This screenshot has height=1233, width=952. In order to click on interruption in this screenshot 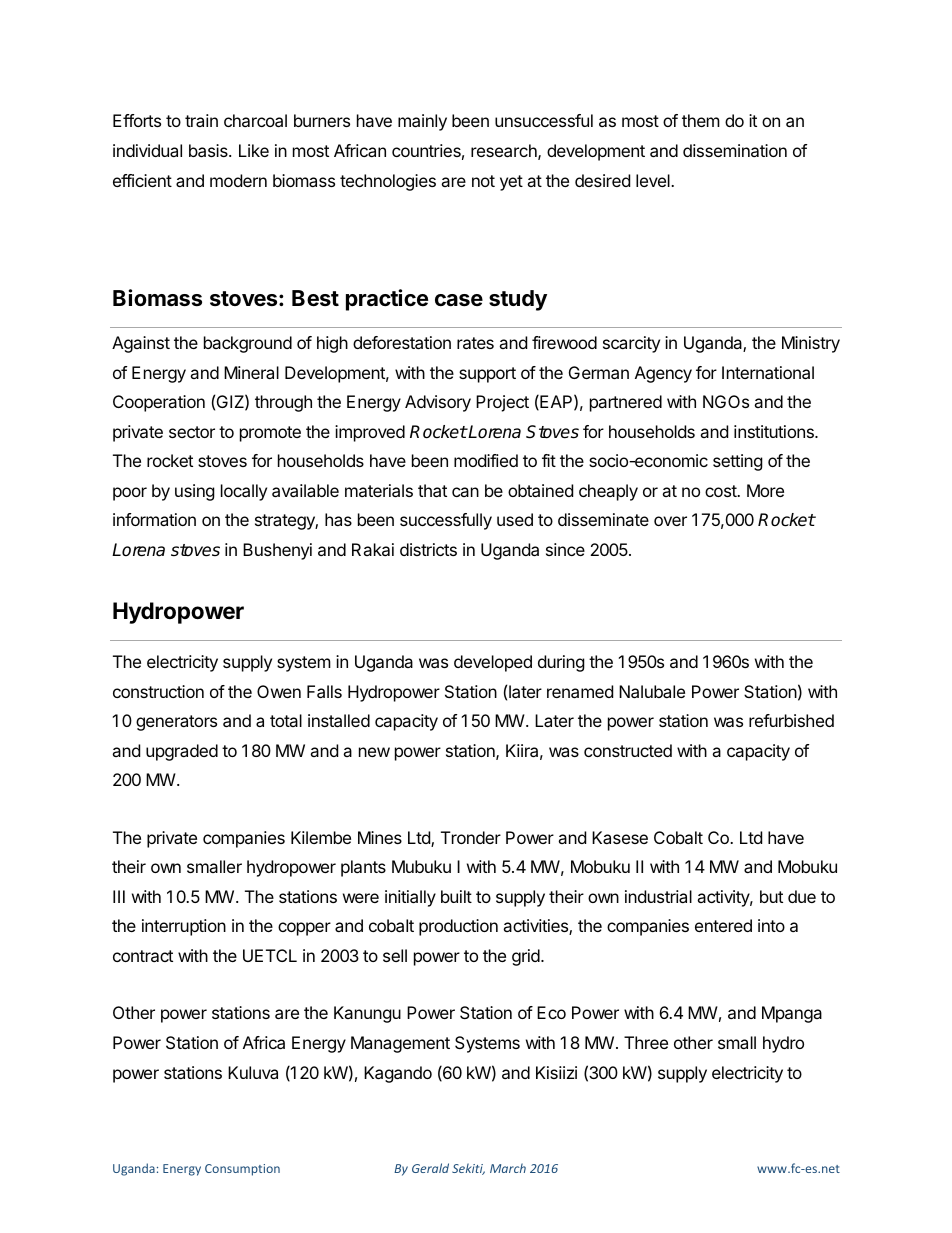, I will do `click(184, 927)`.
